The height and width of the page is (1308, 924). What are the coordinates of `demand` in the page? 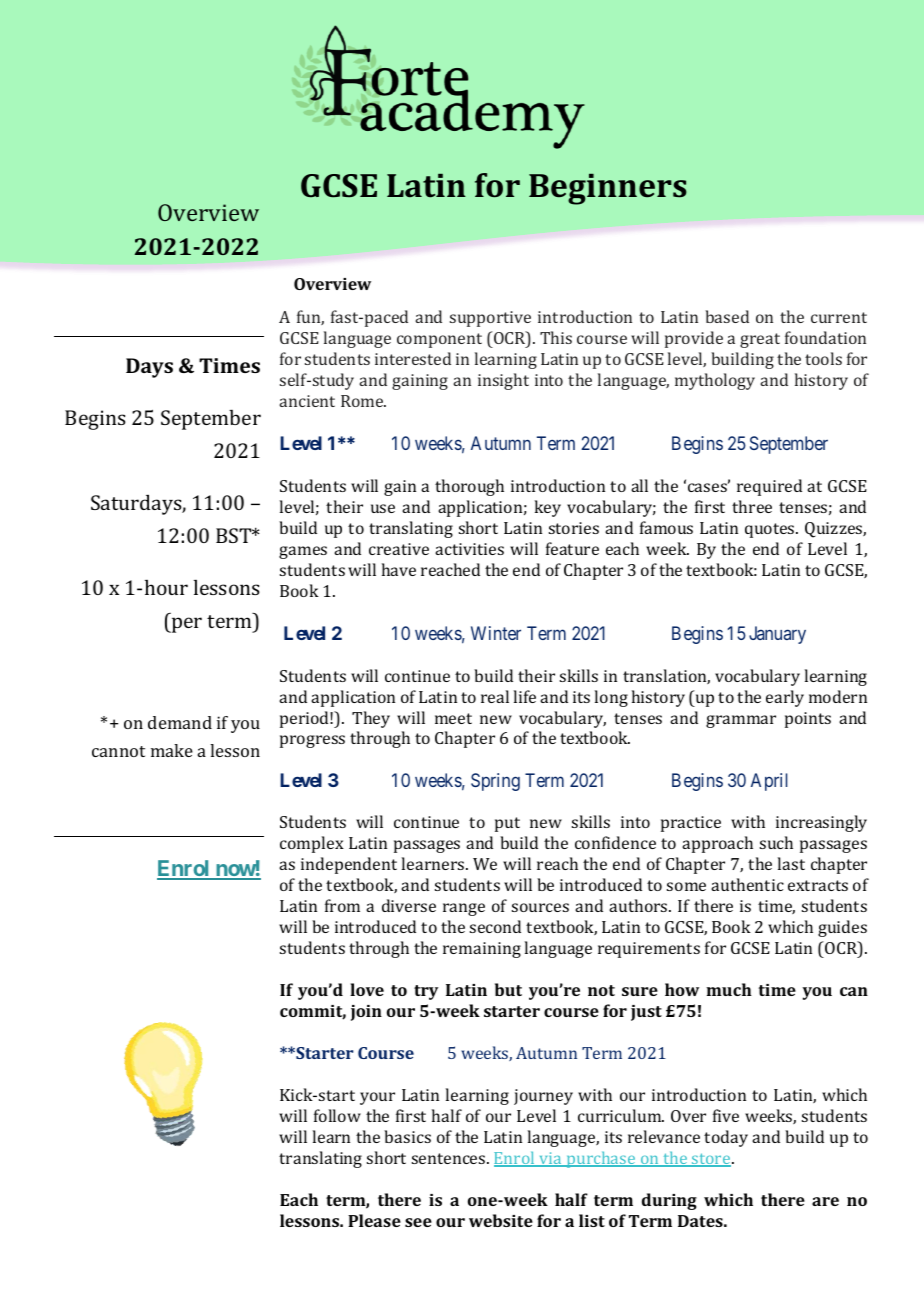 It's located at (180, 722).
